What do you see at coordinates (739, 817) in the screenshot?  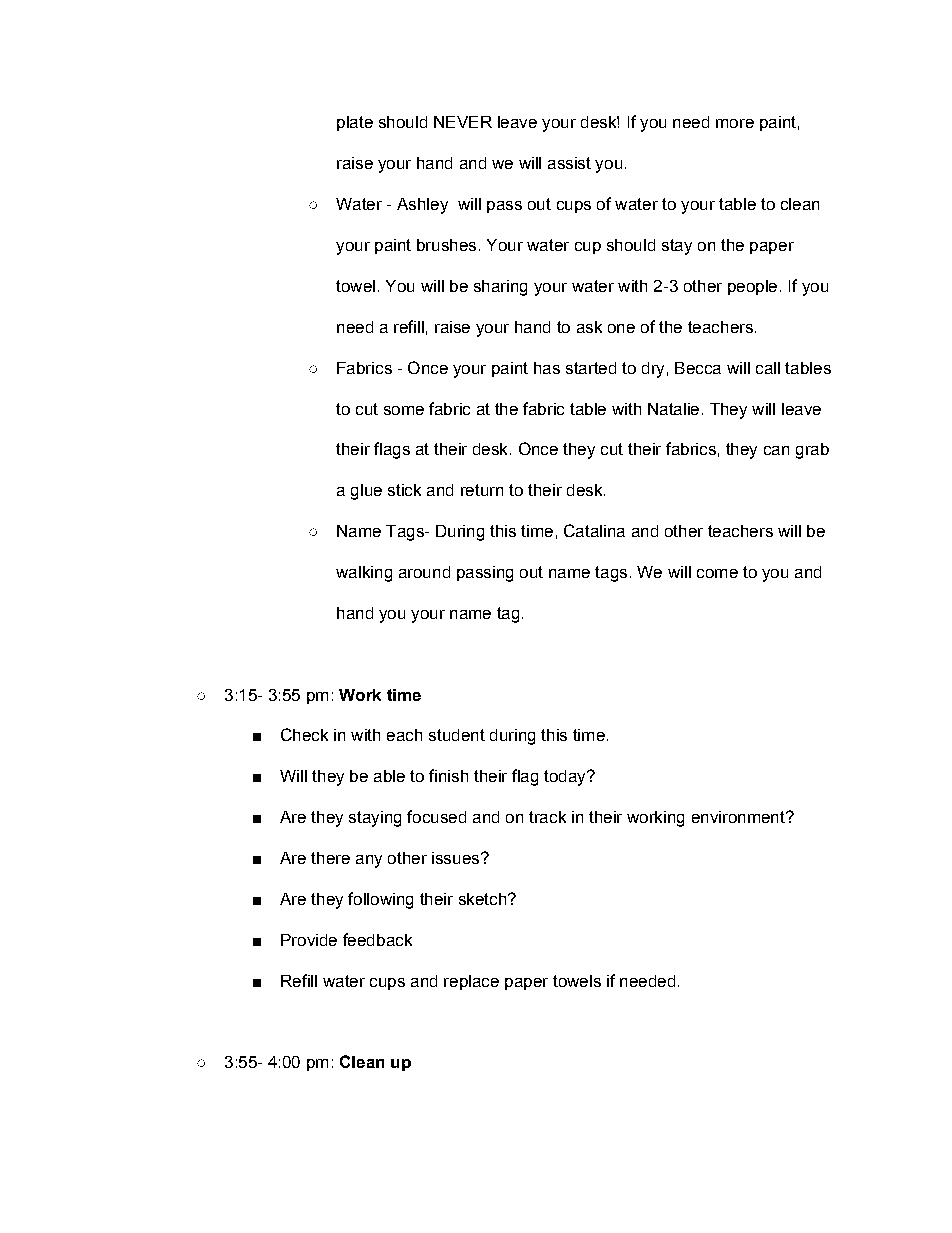 I see `environment` at bounding box center [739, 817].
